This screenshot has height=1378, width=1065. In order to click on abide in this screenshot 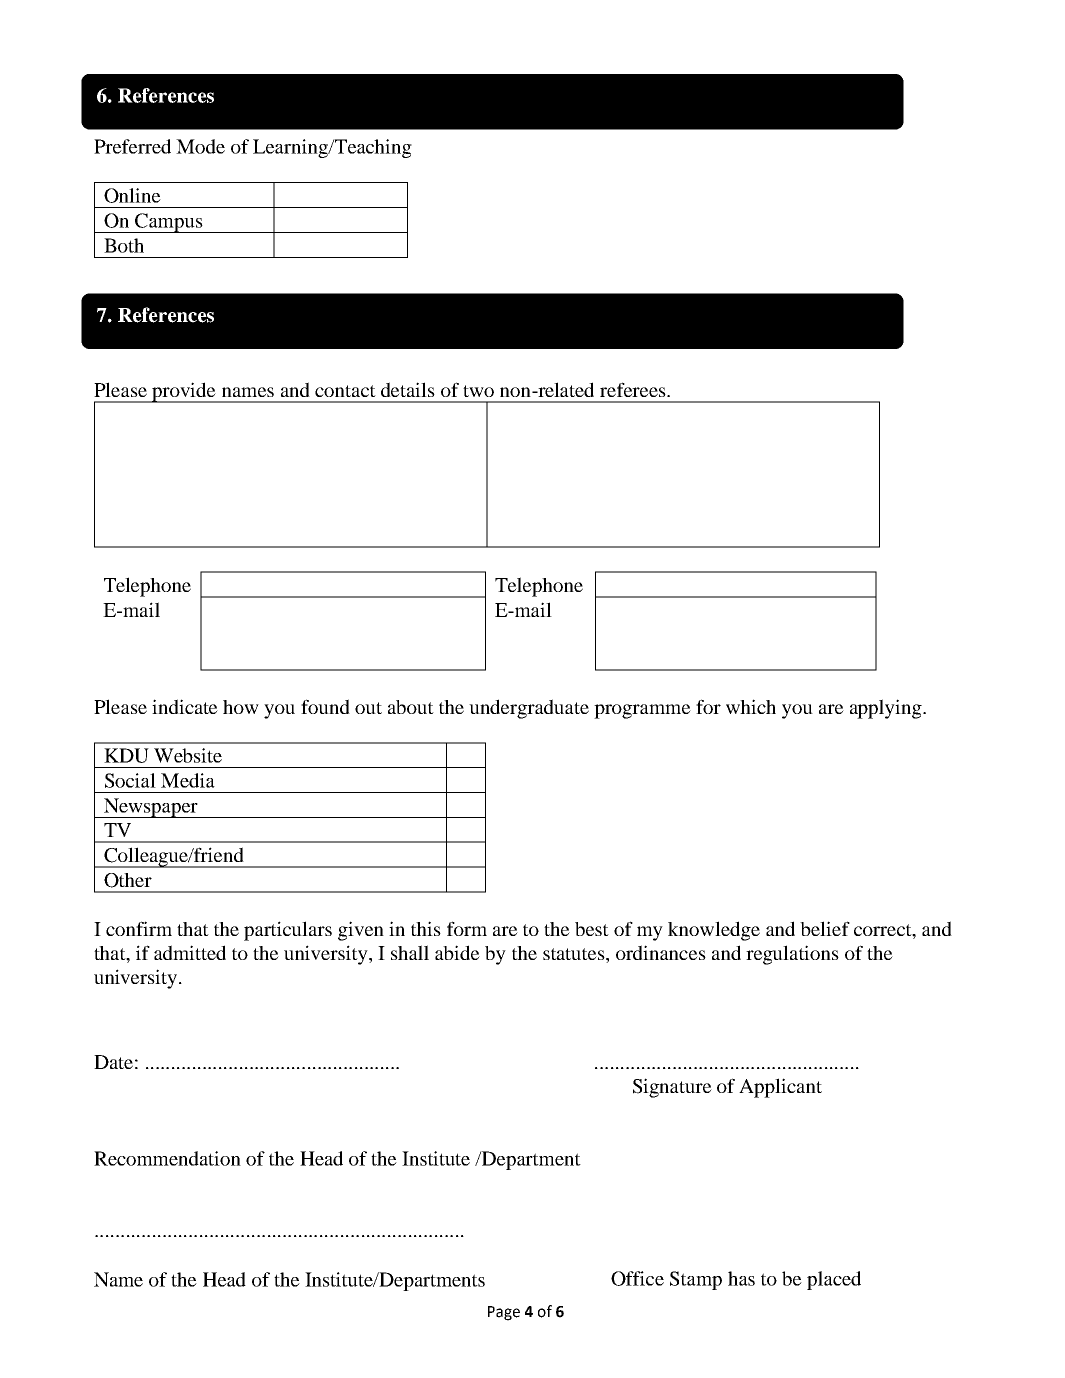, I will do `click(457, 952)`.
